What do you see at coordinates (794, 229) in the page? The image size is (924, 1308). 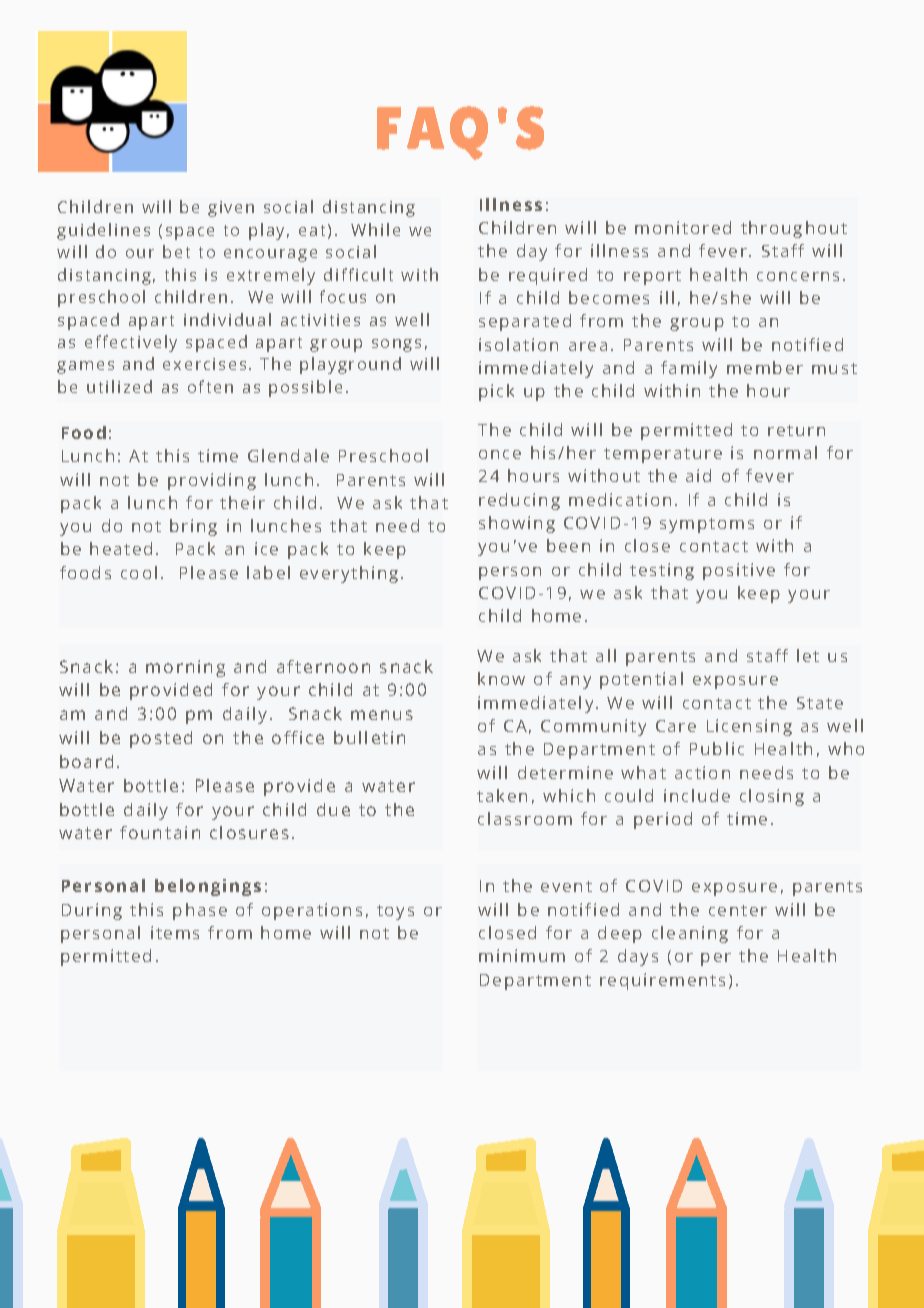 I see `throughout` at bounding box center [794, 229].
